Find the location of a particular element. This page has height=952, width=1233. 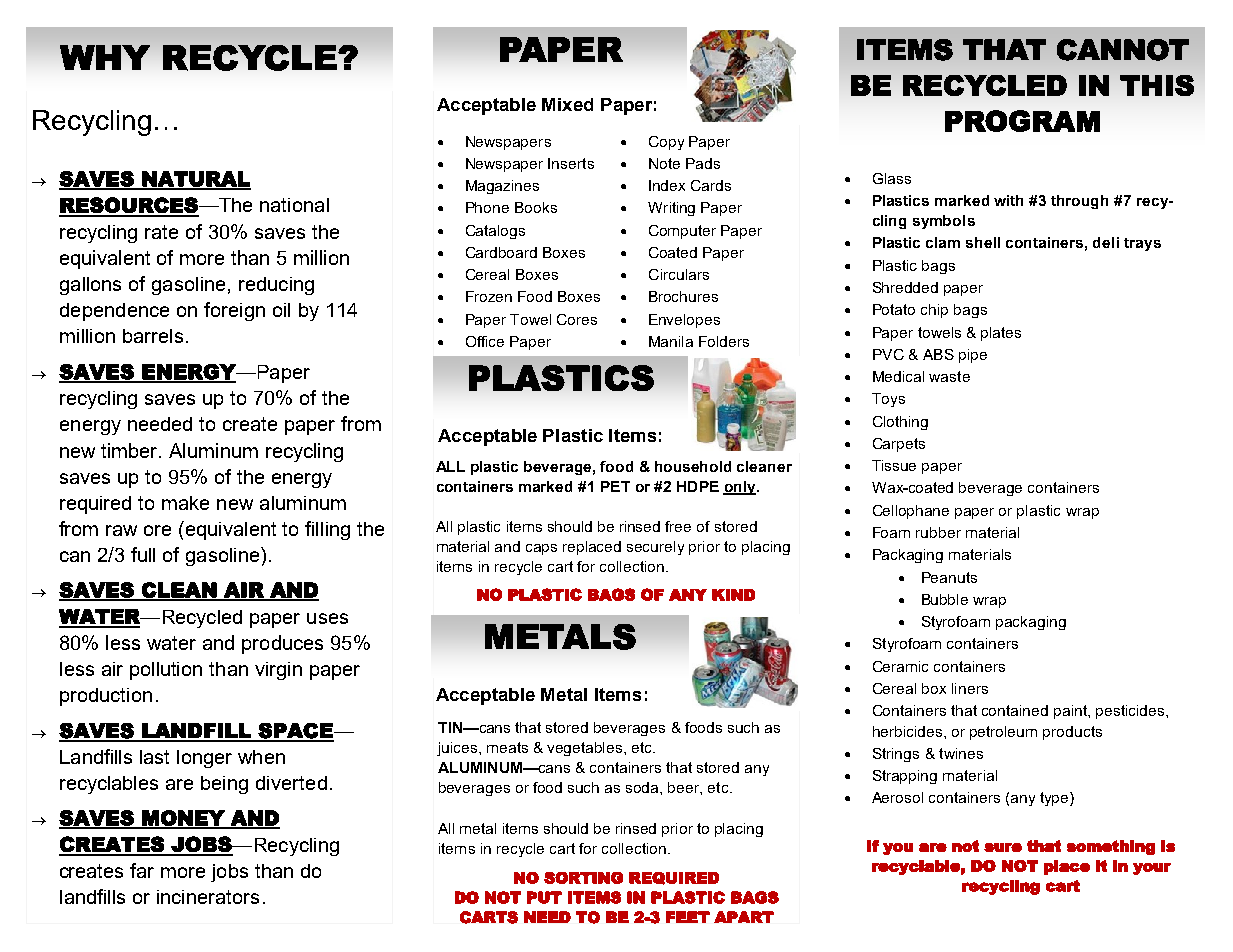

incinerators is located at coordinates (208, 897).
